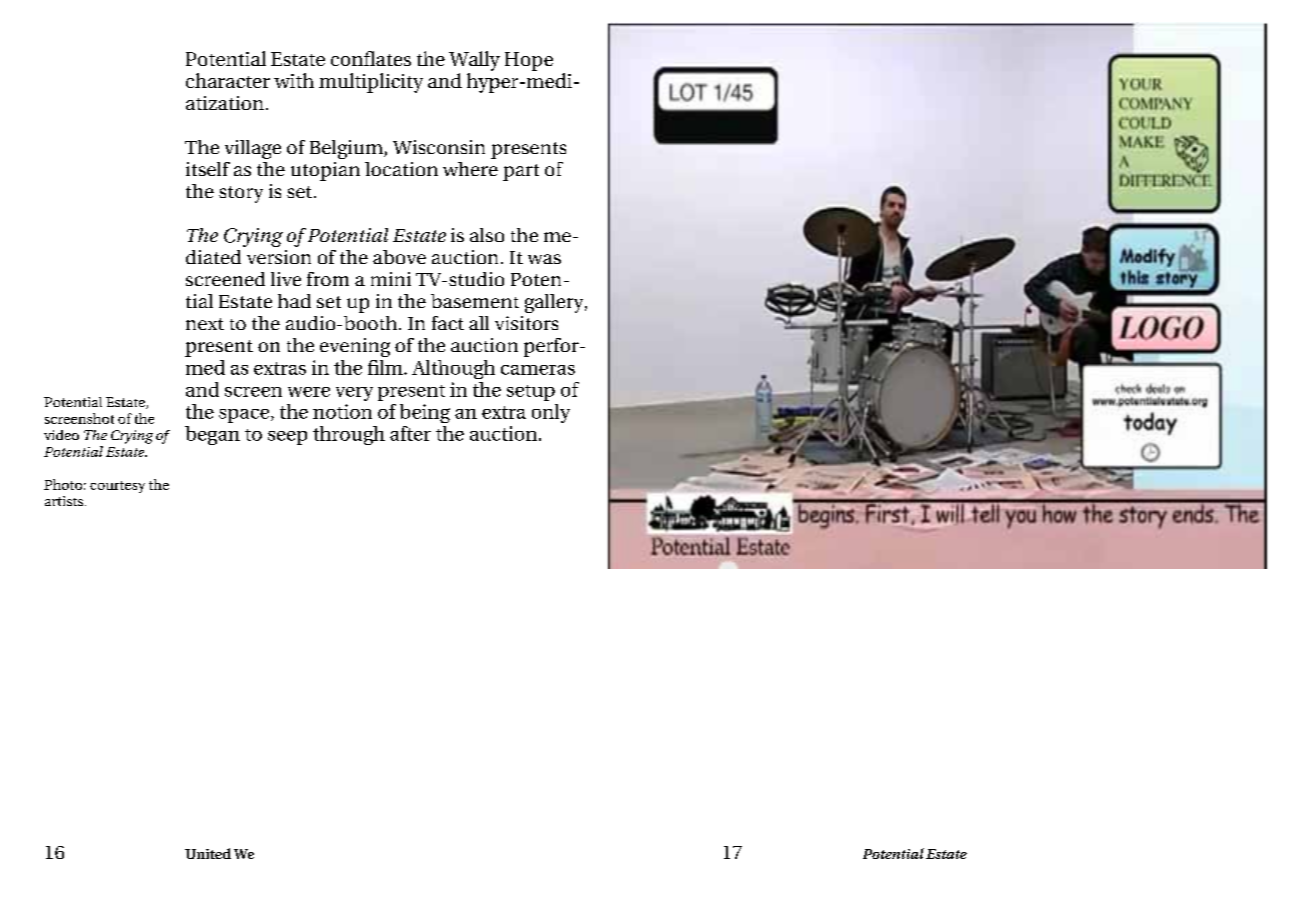 Image resolution: width=1311 pixels, height=924 pixels. What do you see at coordinates (474, 61) in the screenshot?
I see `Wally` at bounding box center [474, 61].
